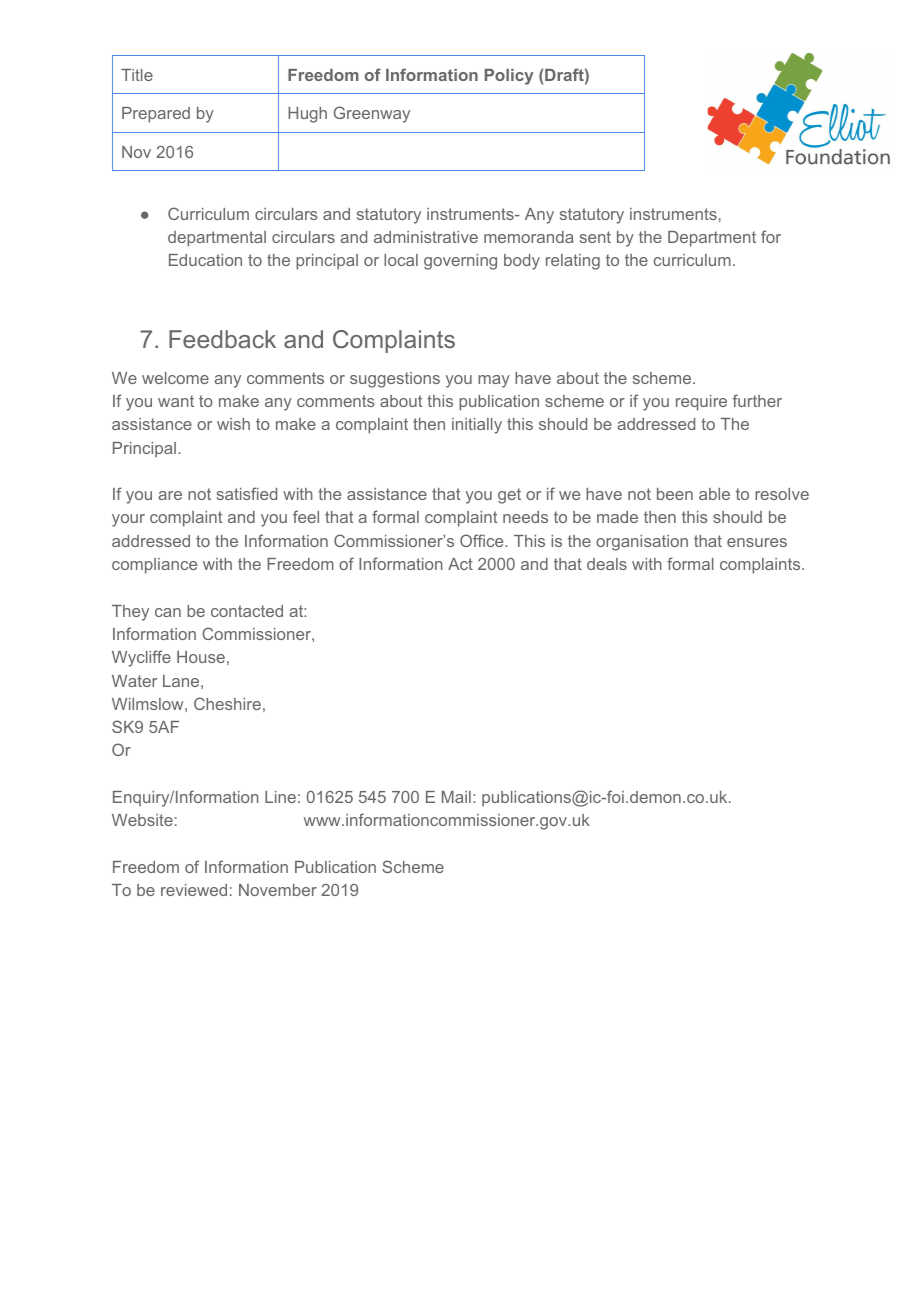 The width and height of the image is (924, 1309). Describe the element at coordinates (573, 262) in the image. I see `relating` at that location.
